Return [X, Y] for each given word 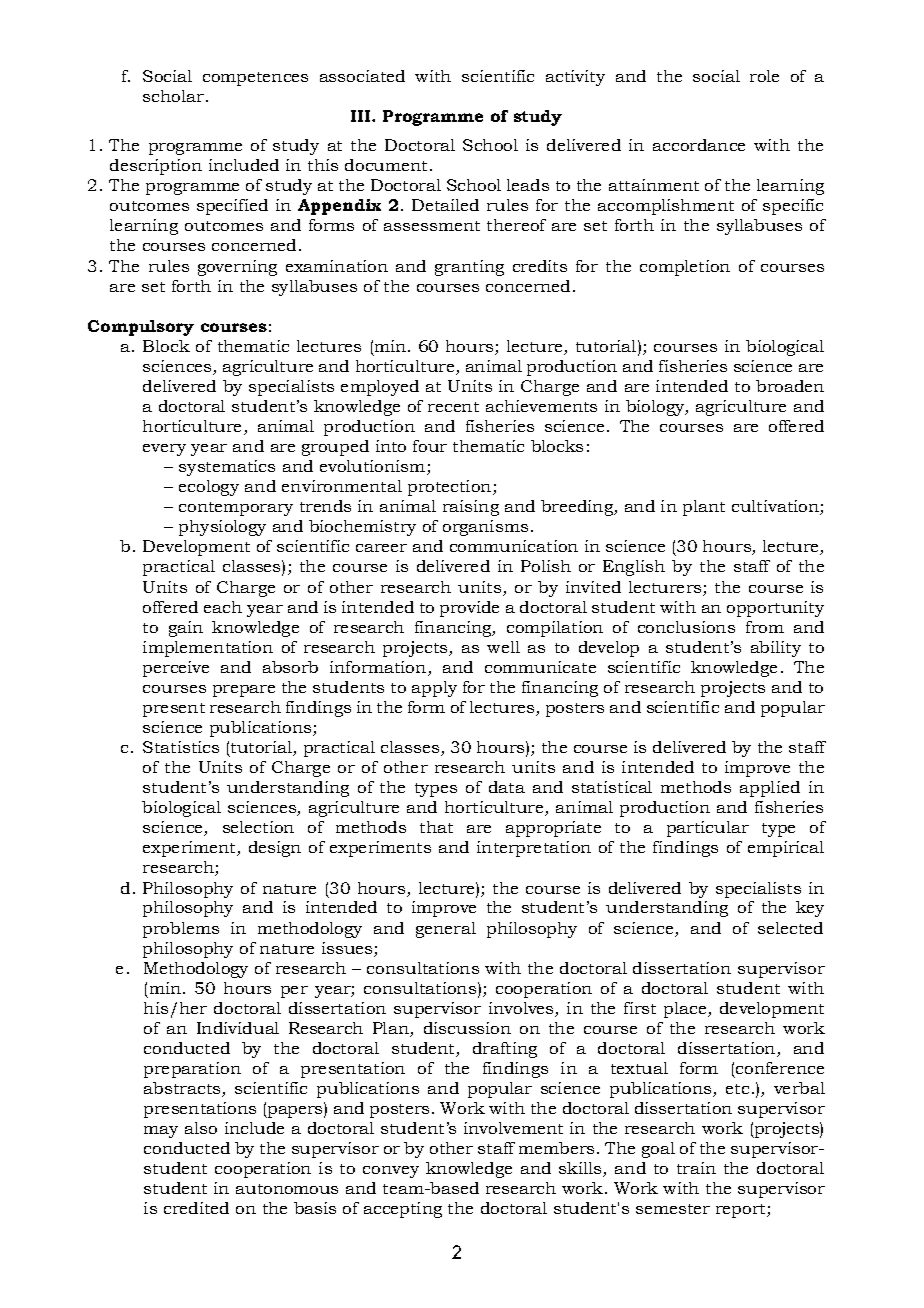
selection [258, 827]
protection [451, 488]
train [696, 1168]
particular [708, 829]
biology [656, 408]
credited [196, 1208]
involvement [513, 1128]
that [436, 827]
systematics [227, 468]
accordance [699, 145]
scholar [175, 96]
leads [528, 185]
